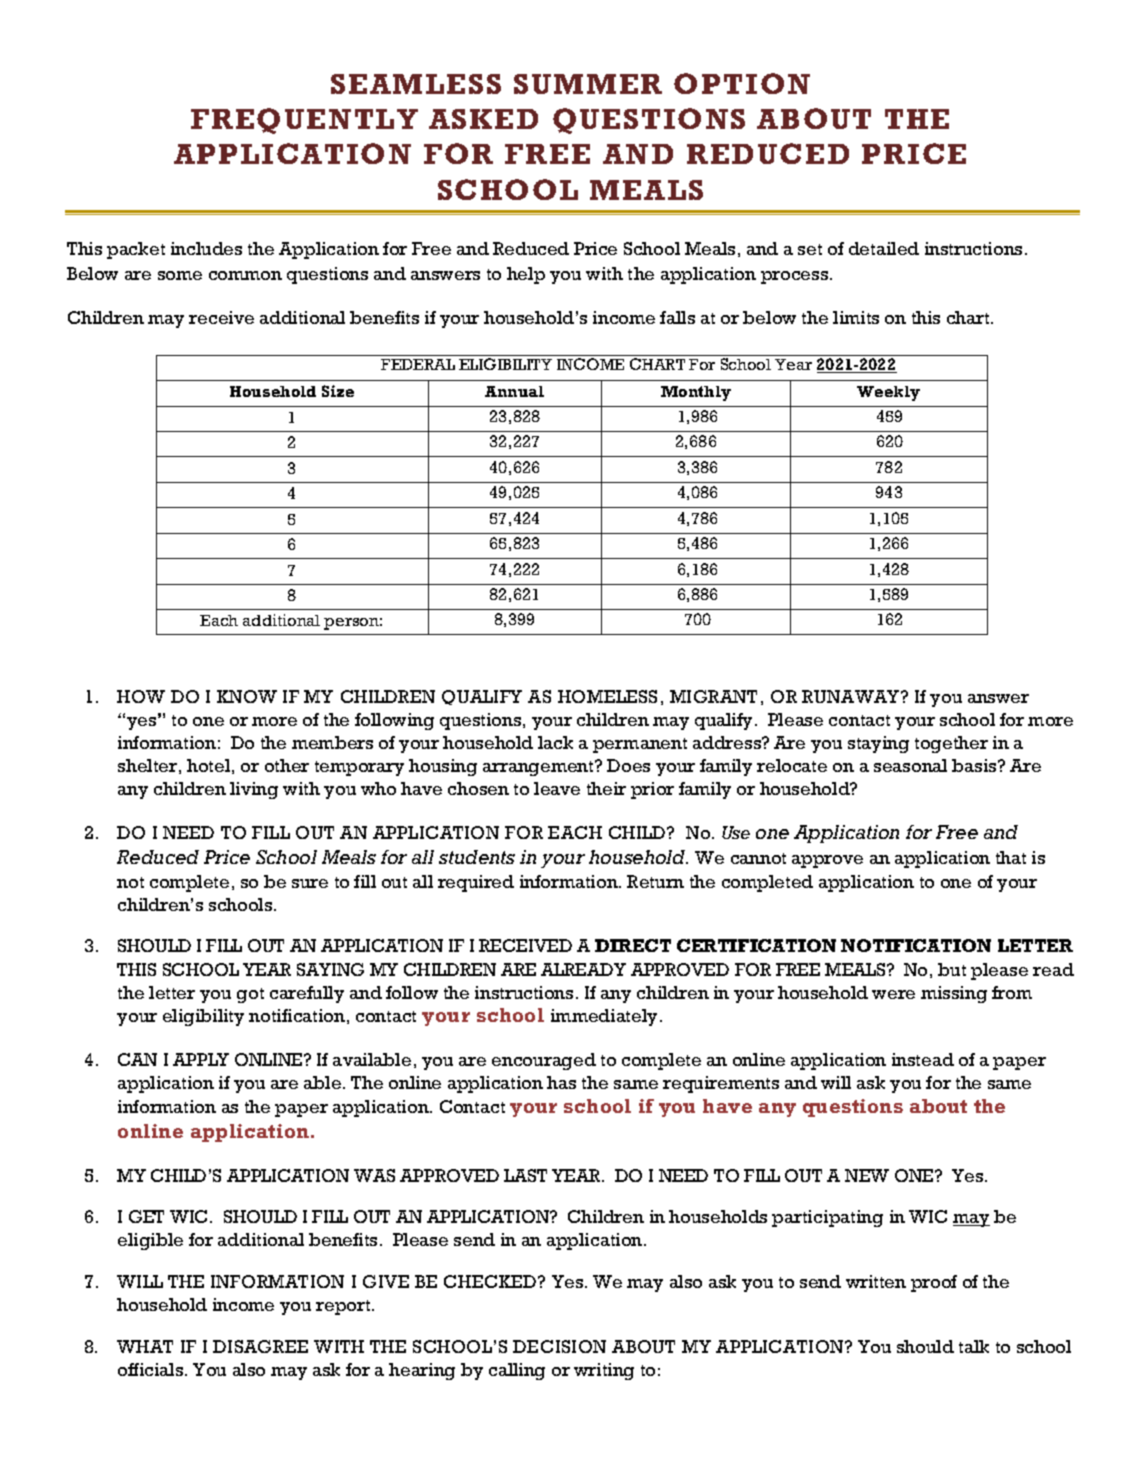 Image resolution: width=1144 pixels, height=1481 pixels. What do you see at coordinates (304, 121) in the screenshot?
I see `FREQUENTLY` at bounding box center [304, 121].
